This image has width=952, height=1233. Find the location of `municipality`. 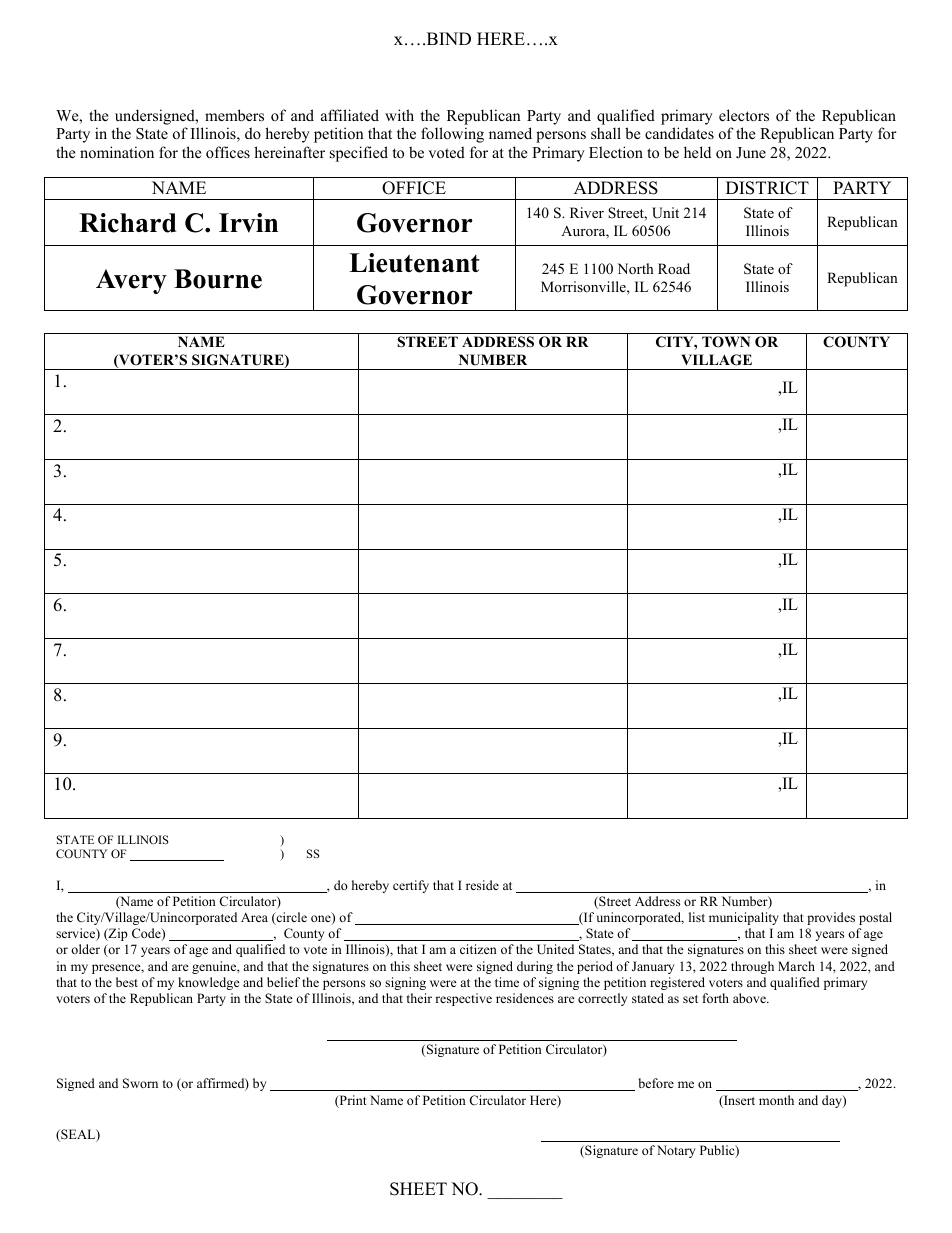

municipality is located at coordinates (744, 918).
